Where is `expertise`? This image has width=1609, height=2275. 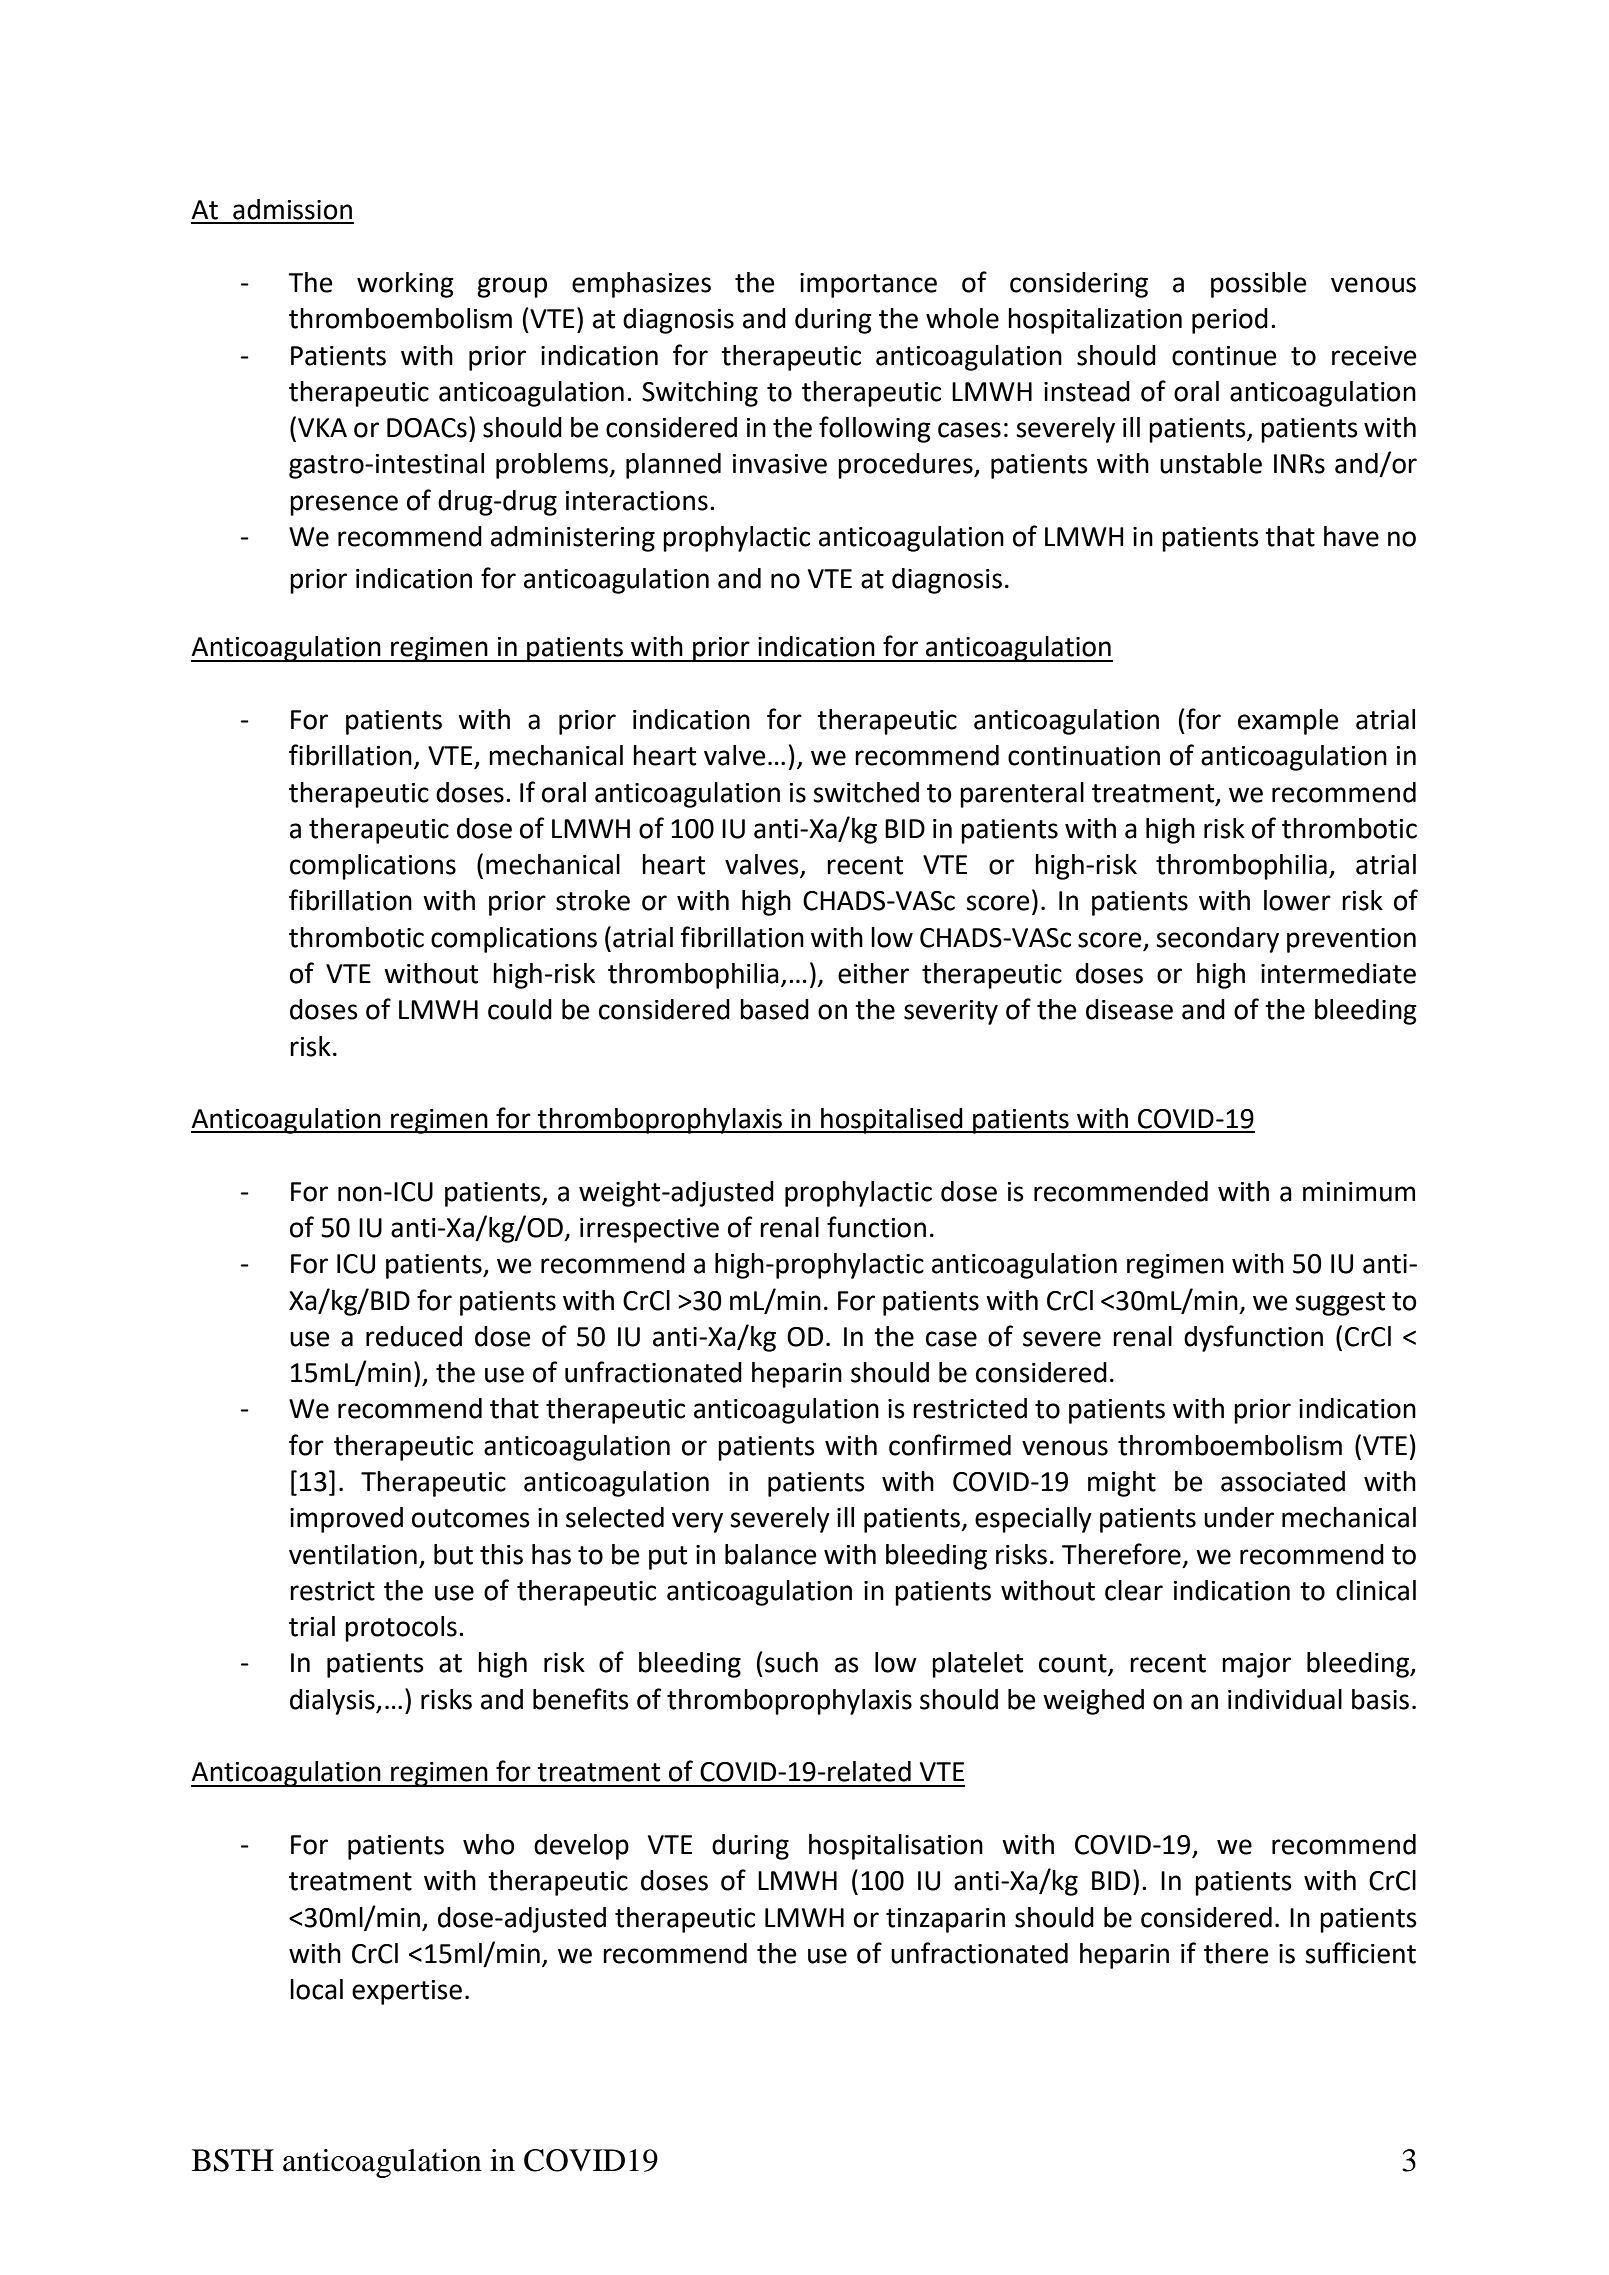
expertise is located at coordinates (407, 1992).
